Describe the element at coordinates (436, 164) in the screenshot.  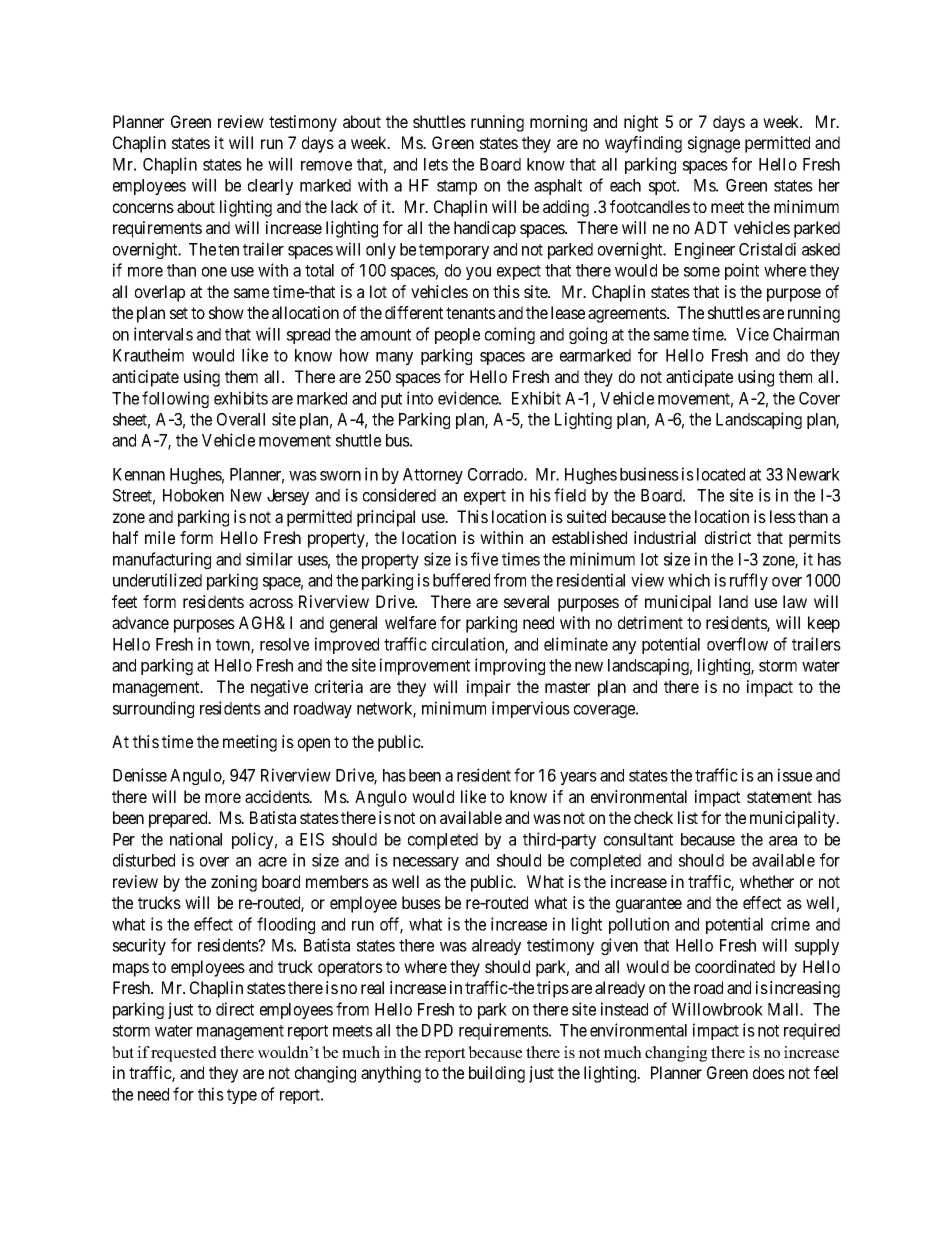
I see `lets` at that location.
